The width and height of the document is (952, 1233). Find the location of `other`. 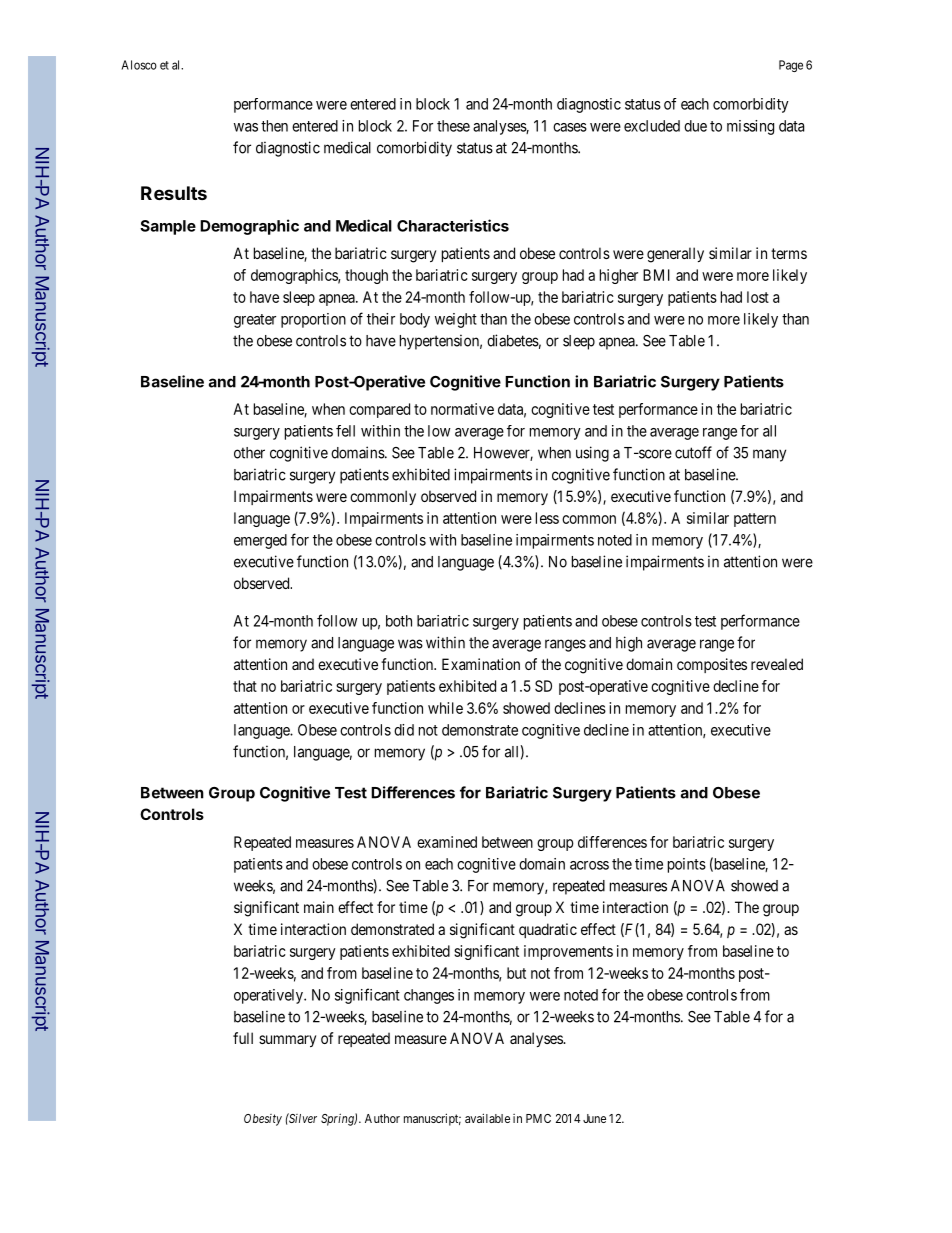

other is located at coordinates (249, 453).
